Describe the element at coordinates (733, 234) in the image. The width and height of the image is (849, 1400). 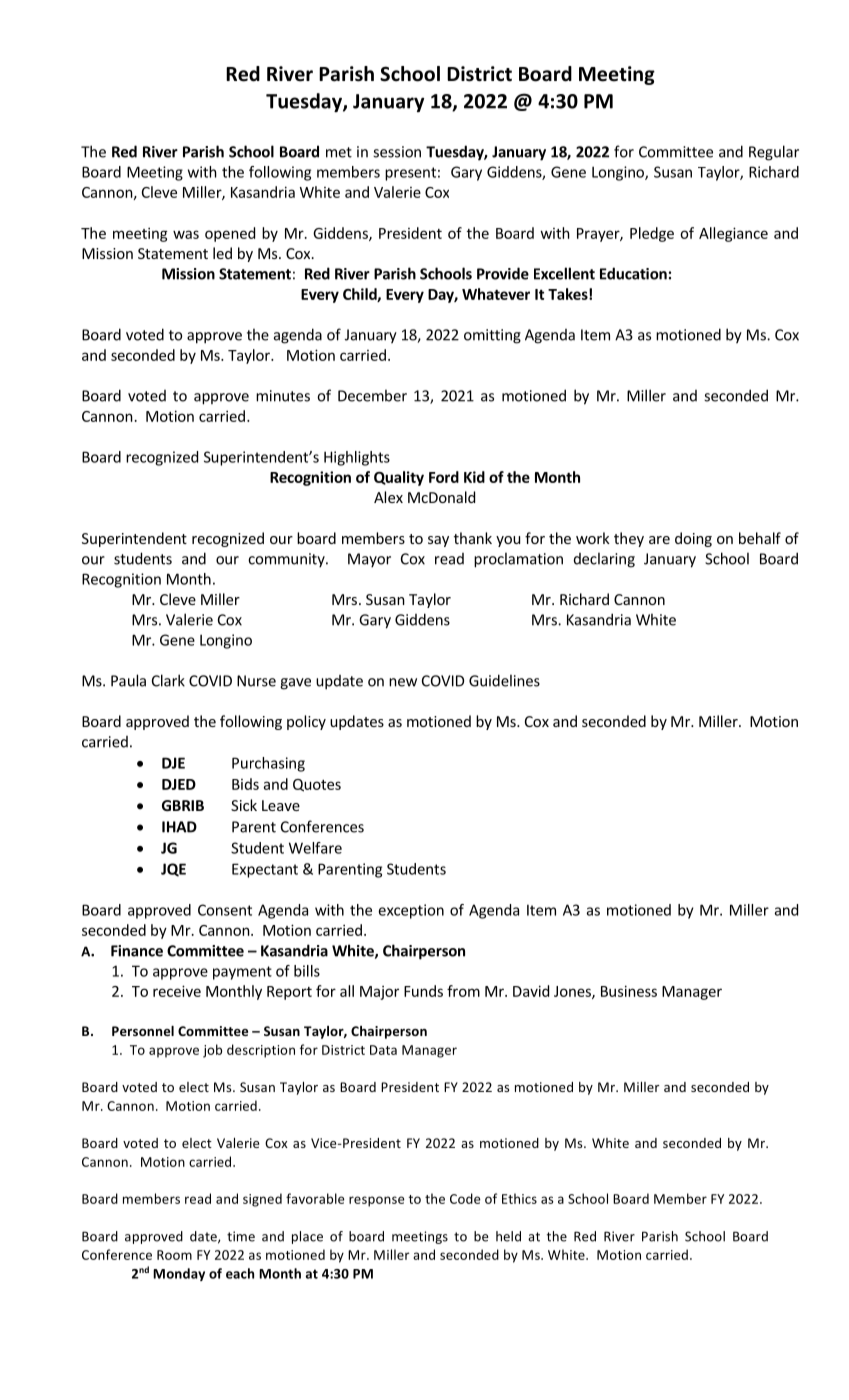
I see `Allegiance` at that location.
